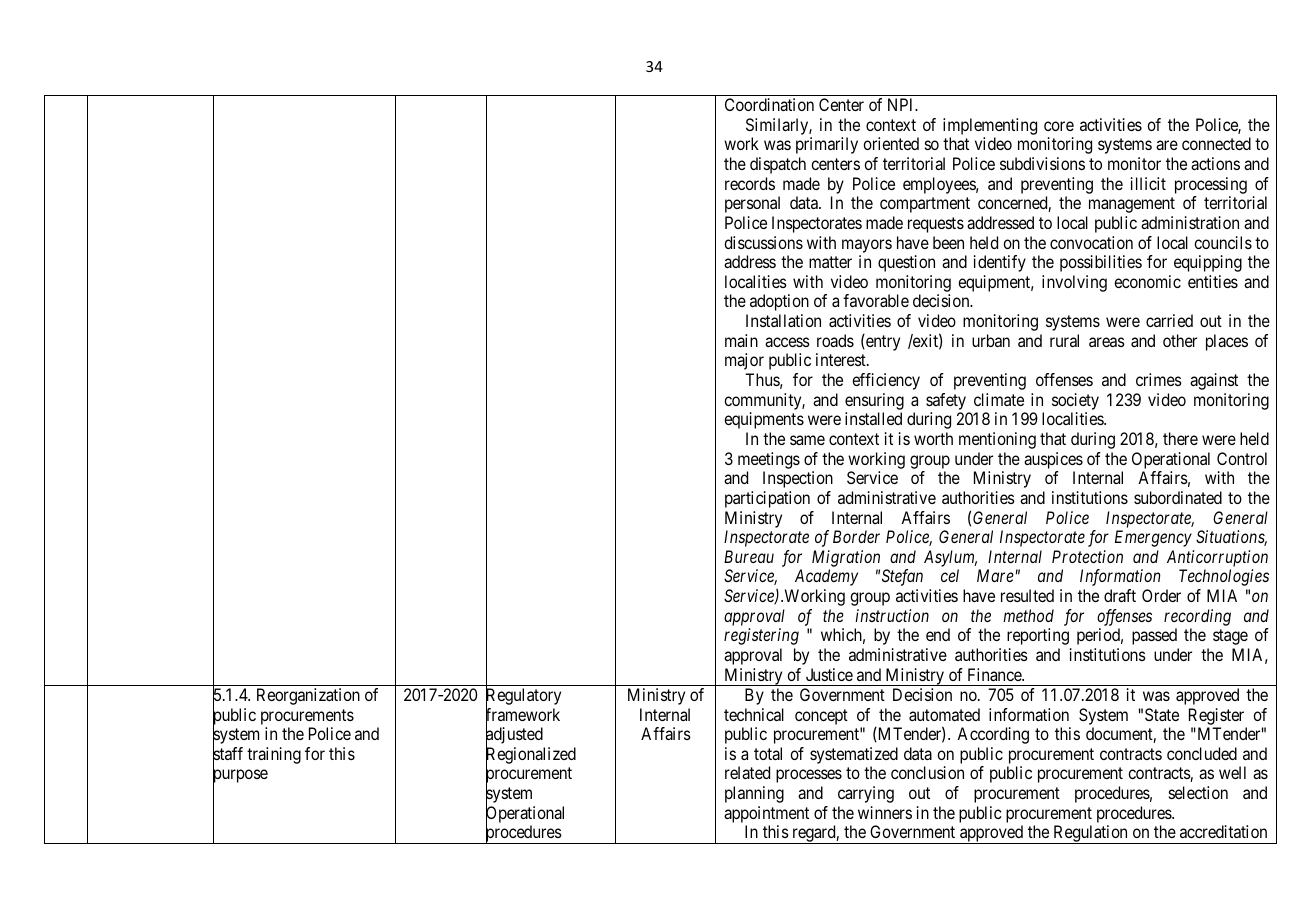 The image size is (1308, 924). Describe the element at coordinates (798, 479) in the page. I see `Inspection` at that location.
